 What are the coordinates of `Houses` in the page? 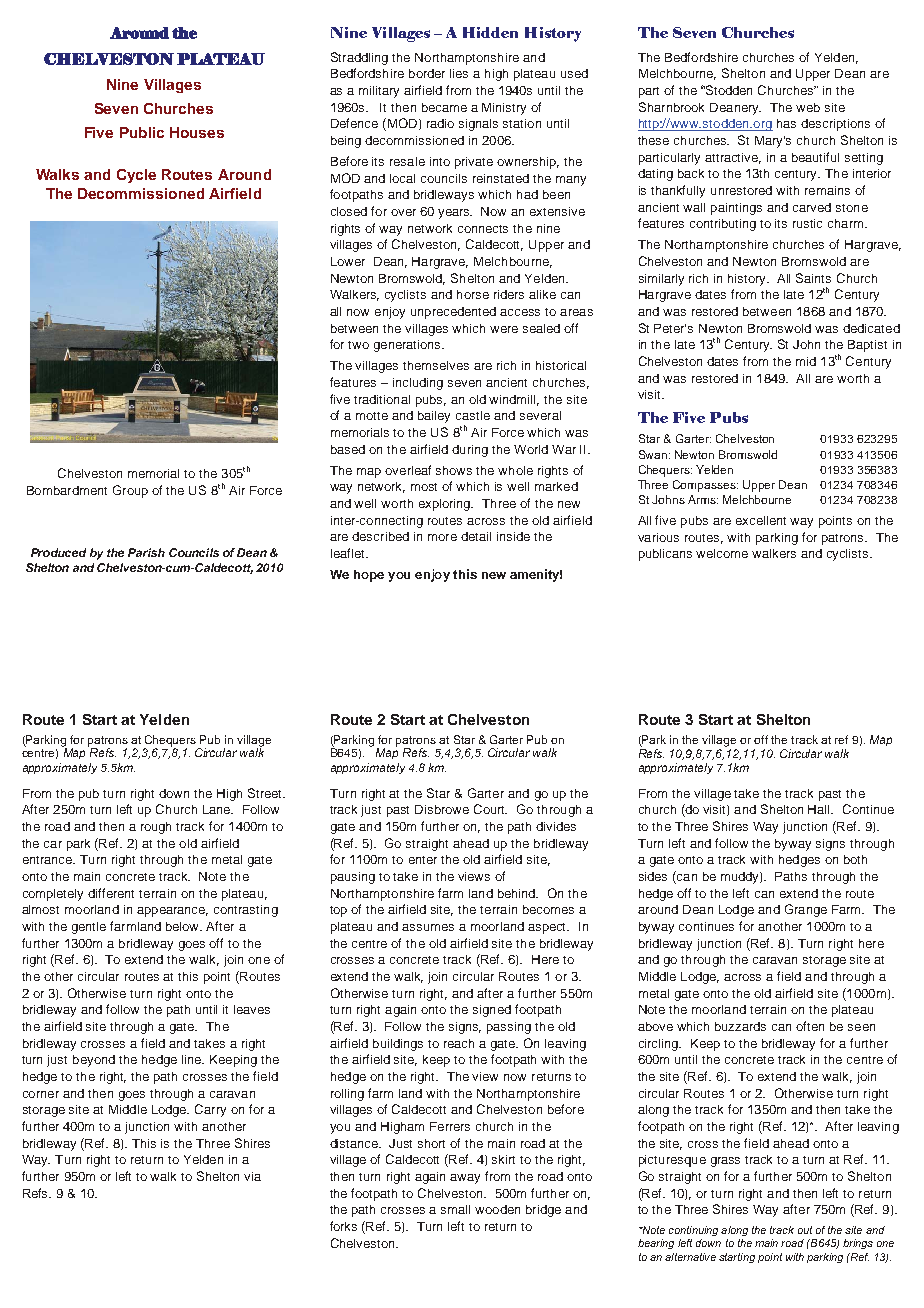 It's located at (197, 132).
